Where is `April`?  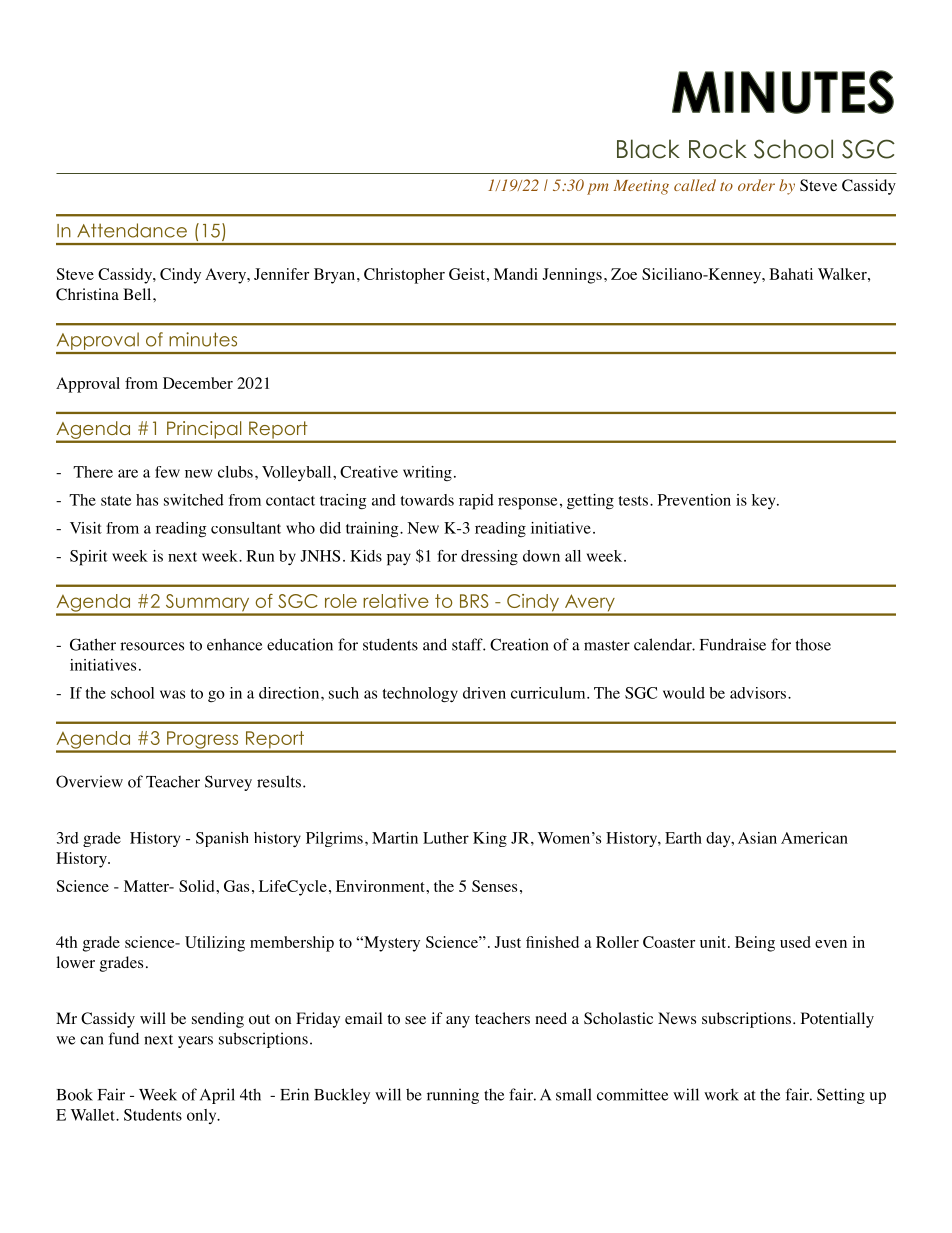 April is located at coordinates (217, 1096).
